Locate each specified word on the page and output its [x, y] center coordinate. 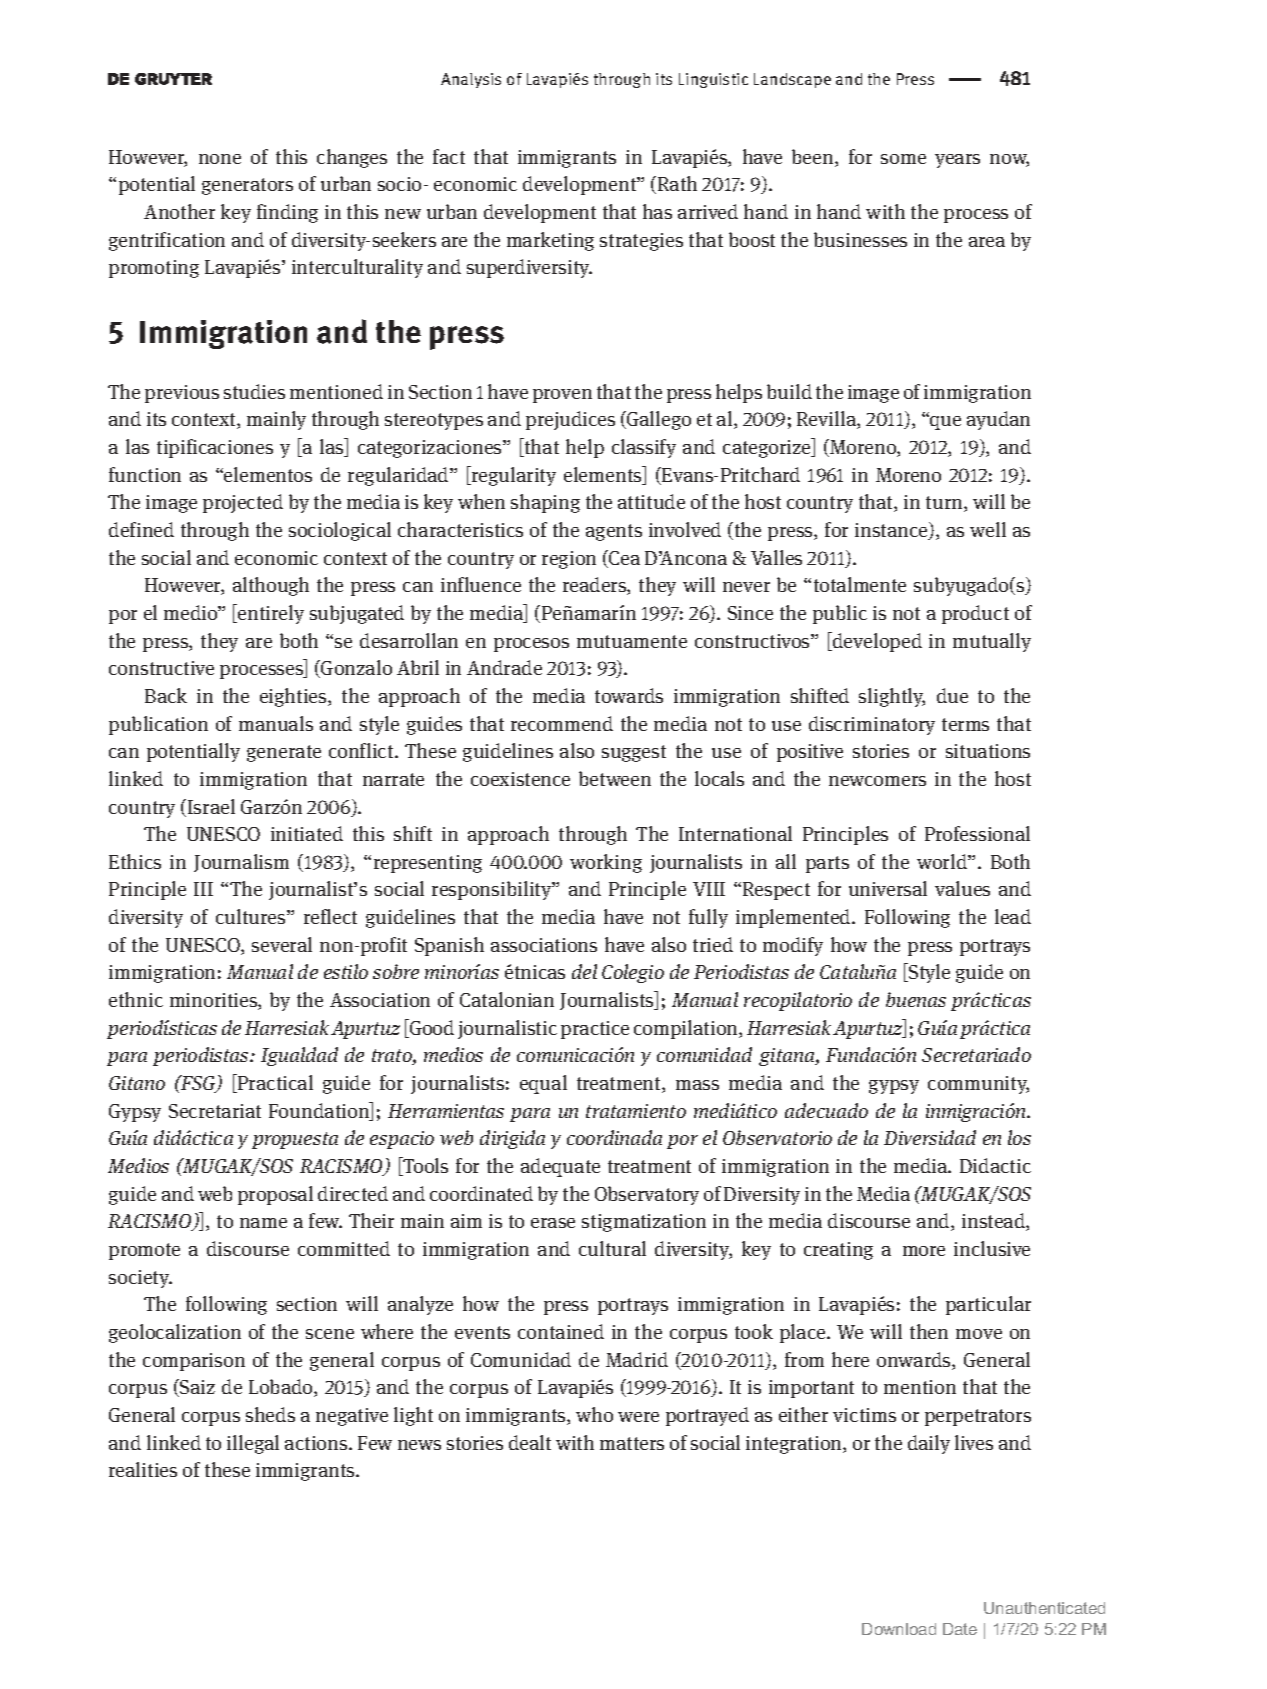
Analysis [471, 80]
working [606, 863]
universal [888, 888]
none [220, 159]
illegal [253, 1444]
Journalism [241, 863]
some [903, 159]
